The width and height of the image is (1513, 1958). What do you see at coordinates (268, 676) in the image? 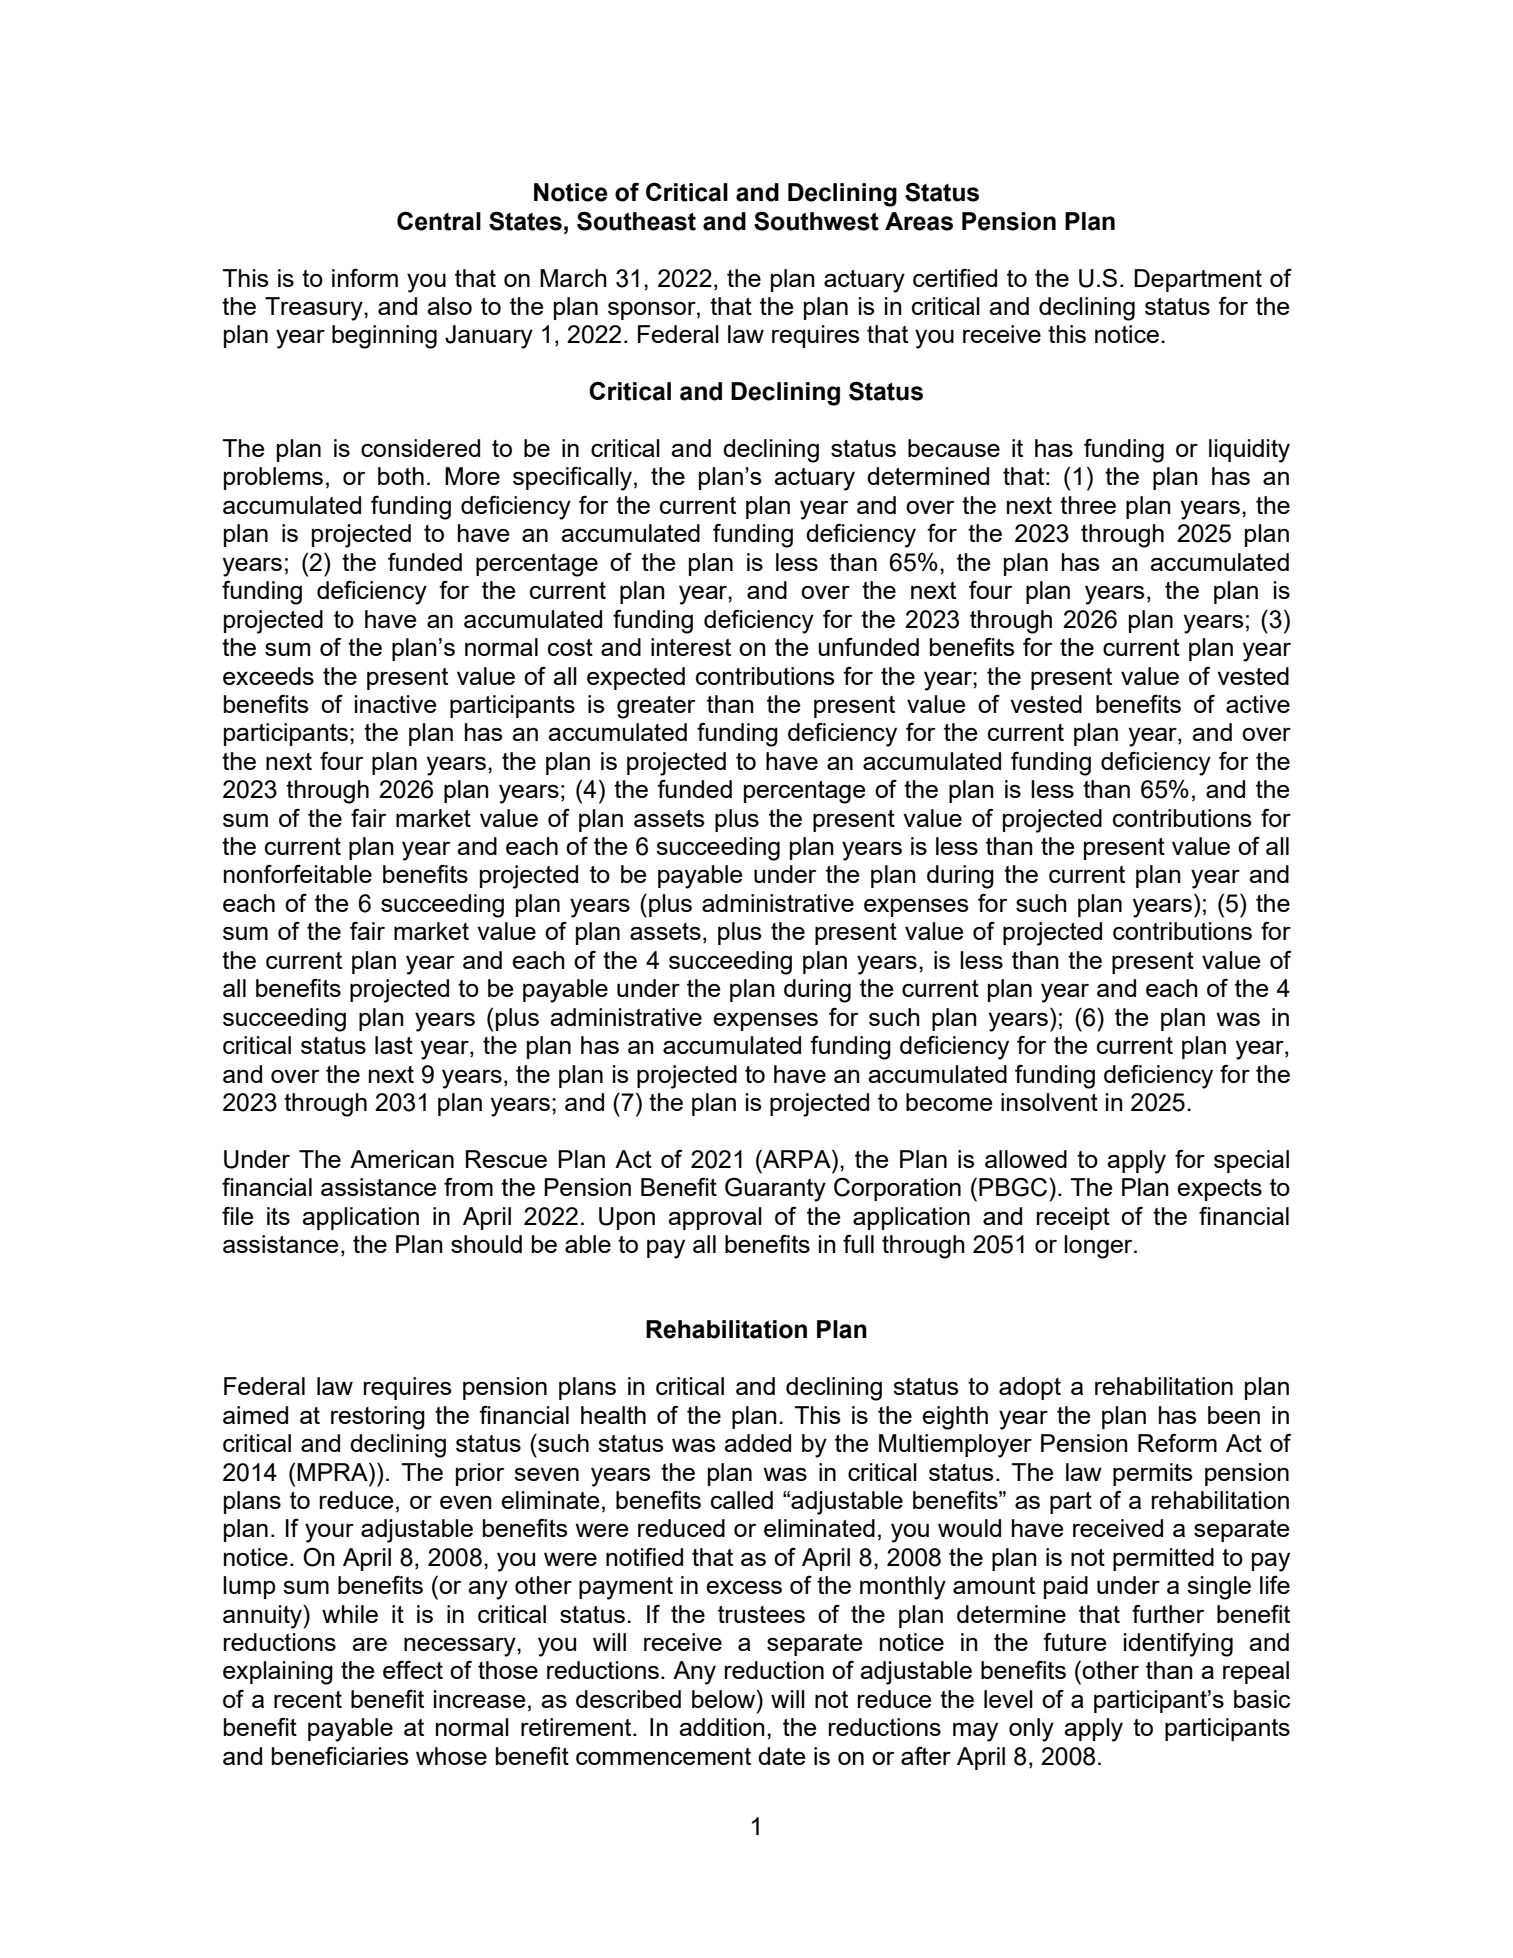
I see `exceeds` at bounding box center [268, 676].
